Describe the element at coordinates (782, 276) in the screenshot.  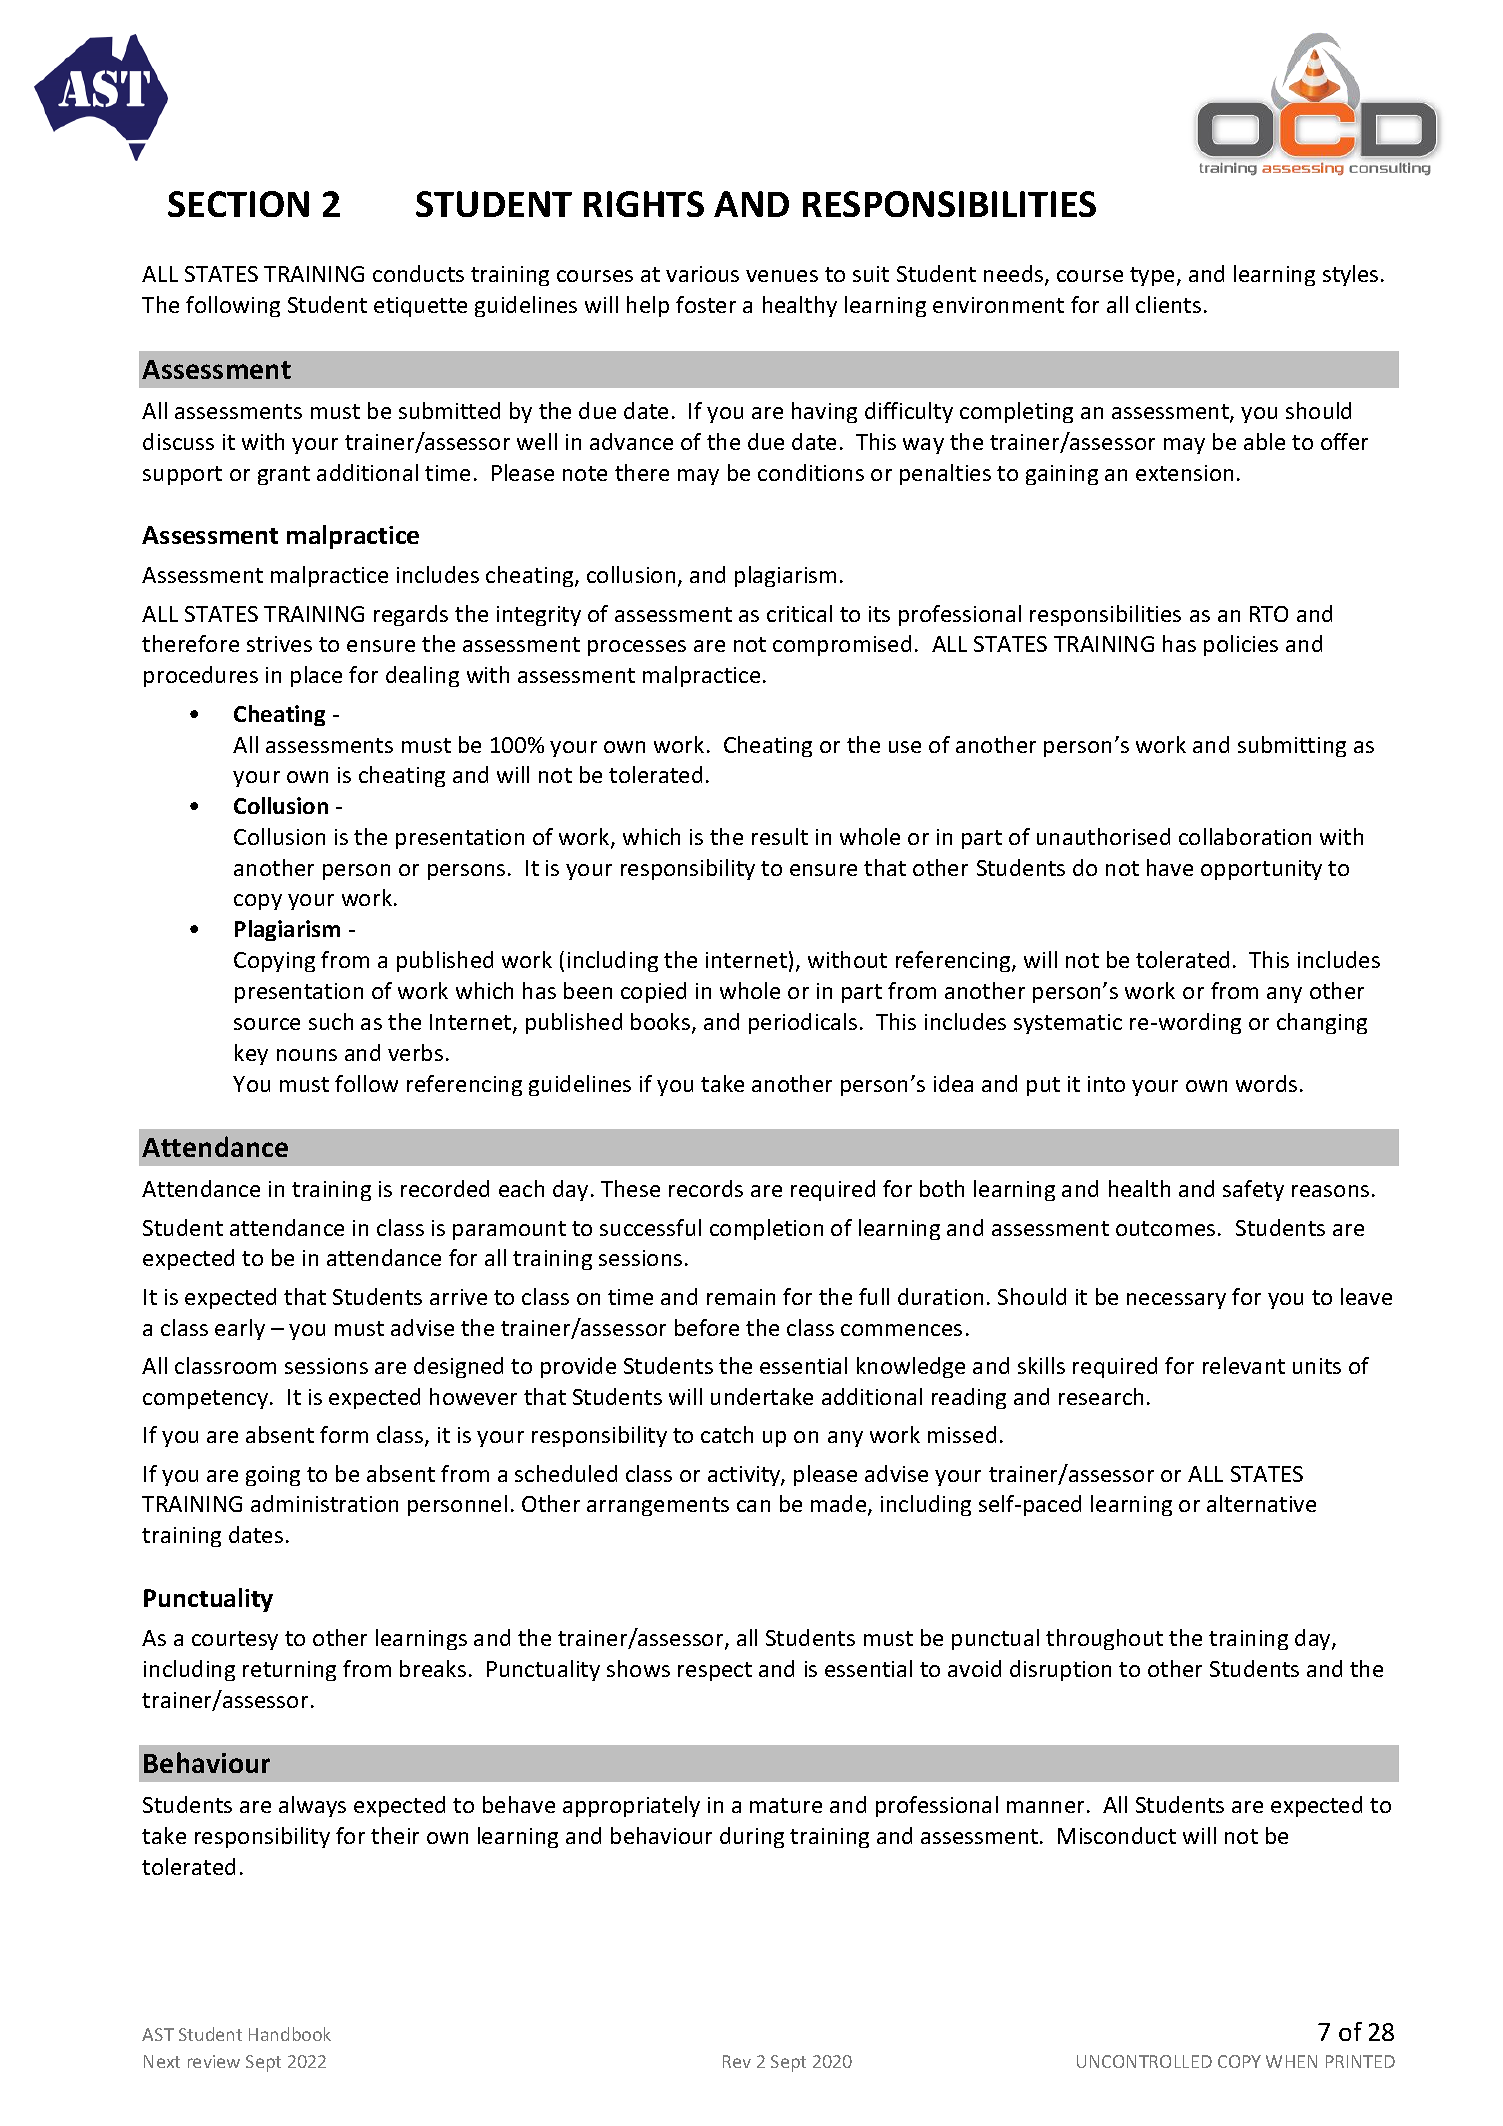
I see `venues` at that location.
